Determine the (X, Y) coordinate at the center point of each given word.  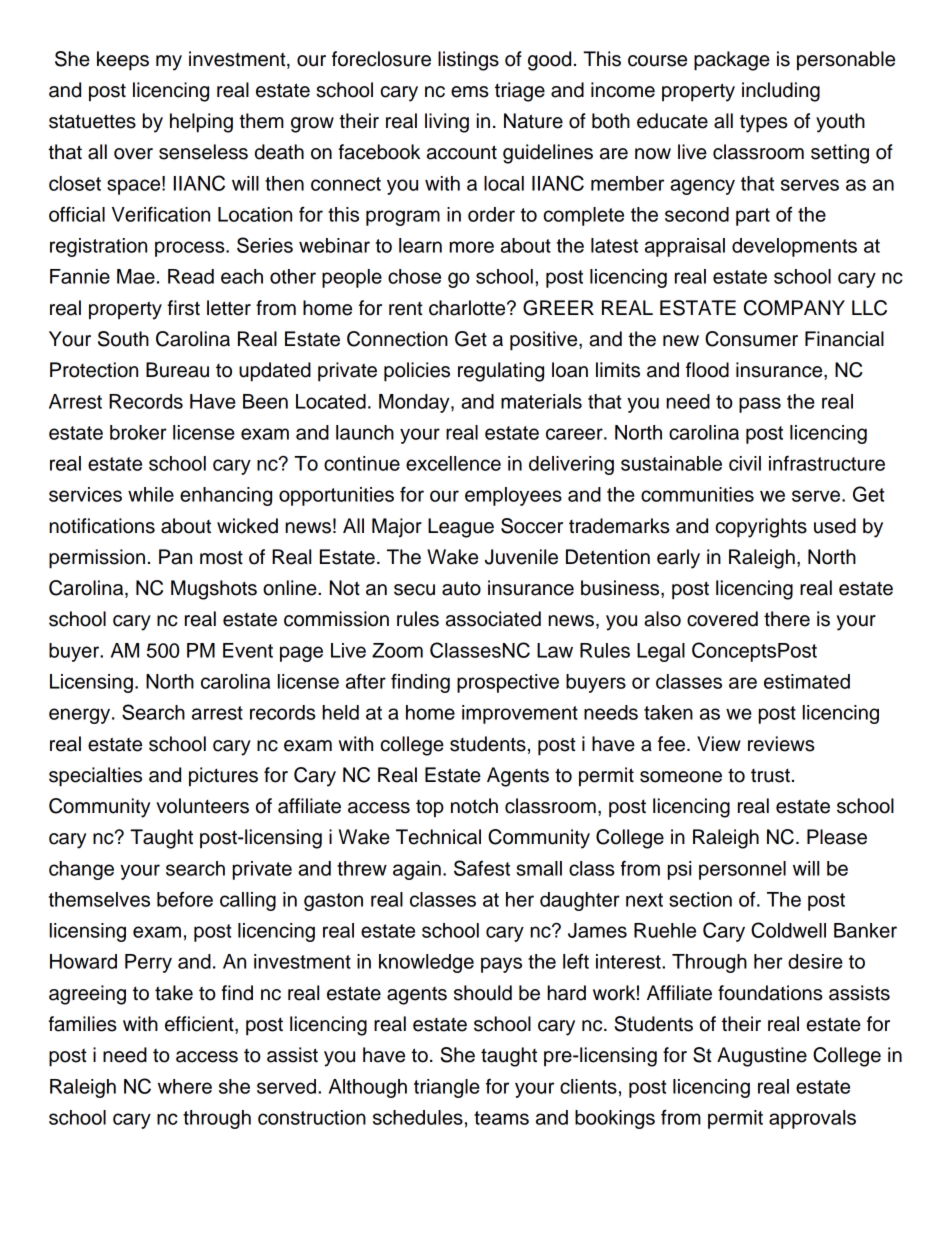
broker (138, 432)
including (781, 92)
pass (760, 405)
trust (770, 775)
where (185, 1086)
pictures (223, 777)
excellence (453, 463)
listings (468, 61)
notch (474, 806)
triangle (447, 1088)
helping (201, 123)
